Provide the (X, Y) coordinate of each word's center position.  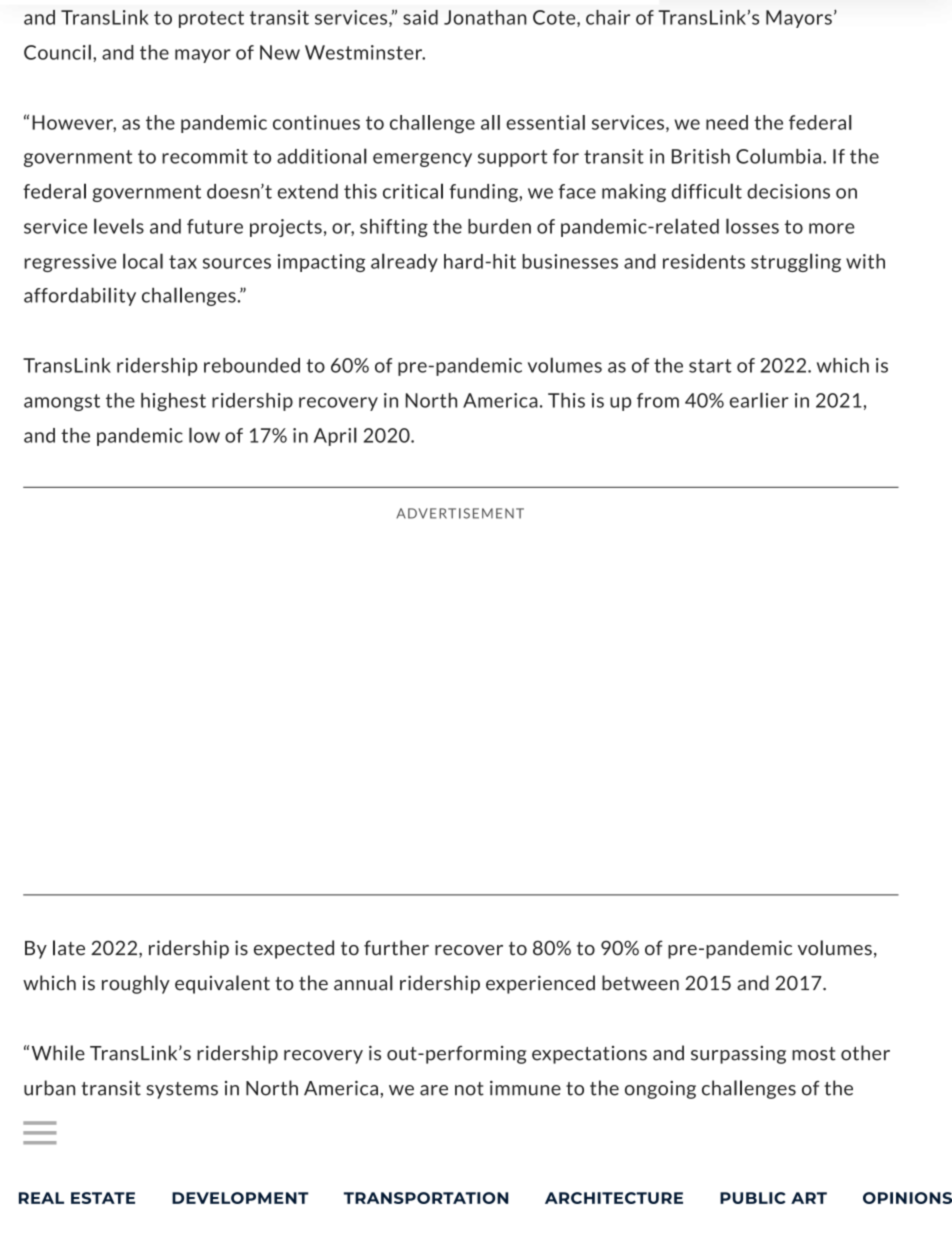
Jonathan (485, 17)
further (396, 948)
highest (173, 402)
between (640, 983)
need (727, 122)
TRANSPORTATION (426, 1198)
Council (57, 52)
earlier (759, 400)
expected (294, 949)
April (335, 436)
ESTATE (103, 1198)
